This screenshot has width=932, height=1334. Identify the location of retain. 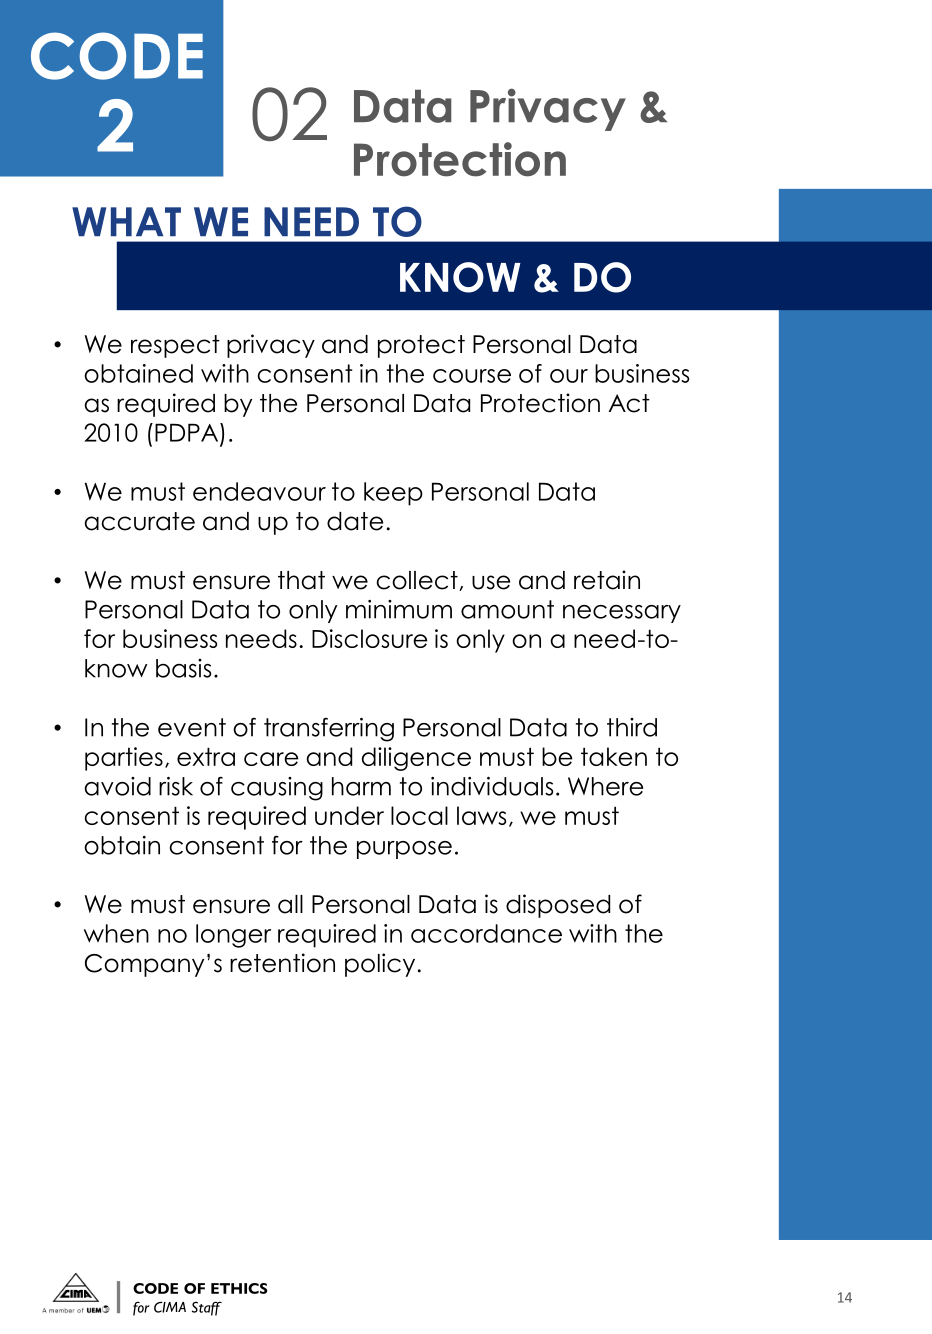
(607, 580).
